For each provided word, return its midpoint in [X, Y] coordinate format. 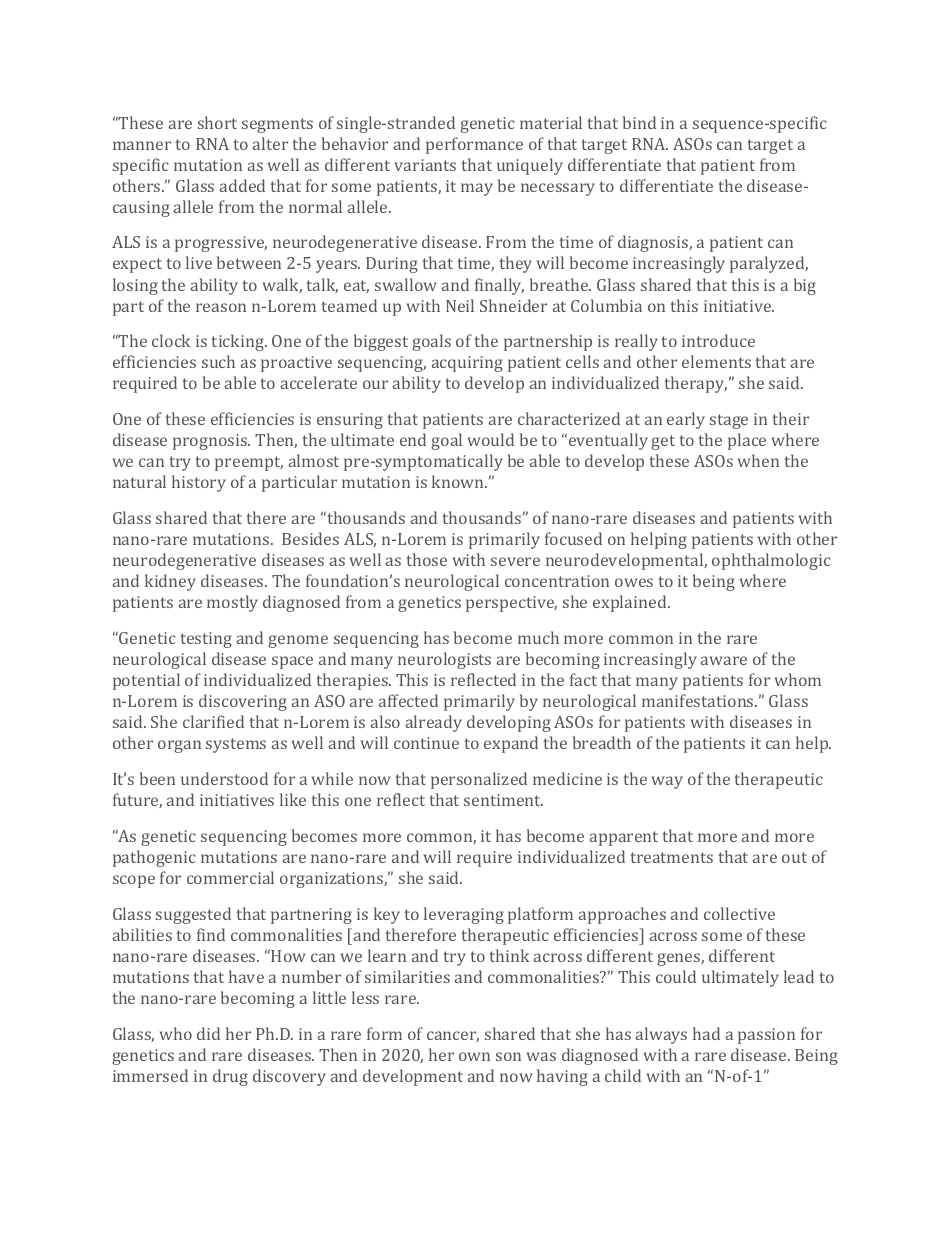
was [541, 1056]
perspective [511, 604]
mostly [232, 603]
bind [639, 122]
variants [425, 165]
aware [724, 660]
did [208, 1033]
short [217, 122]
